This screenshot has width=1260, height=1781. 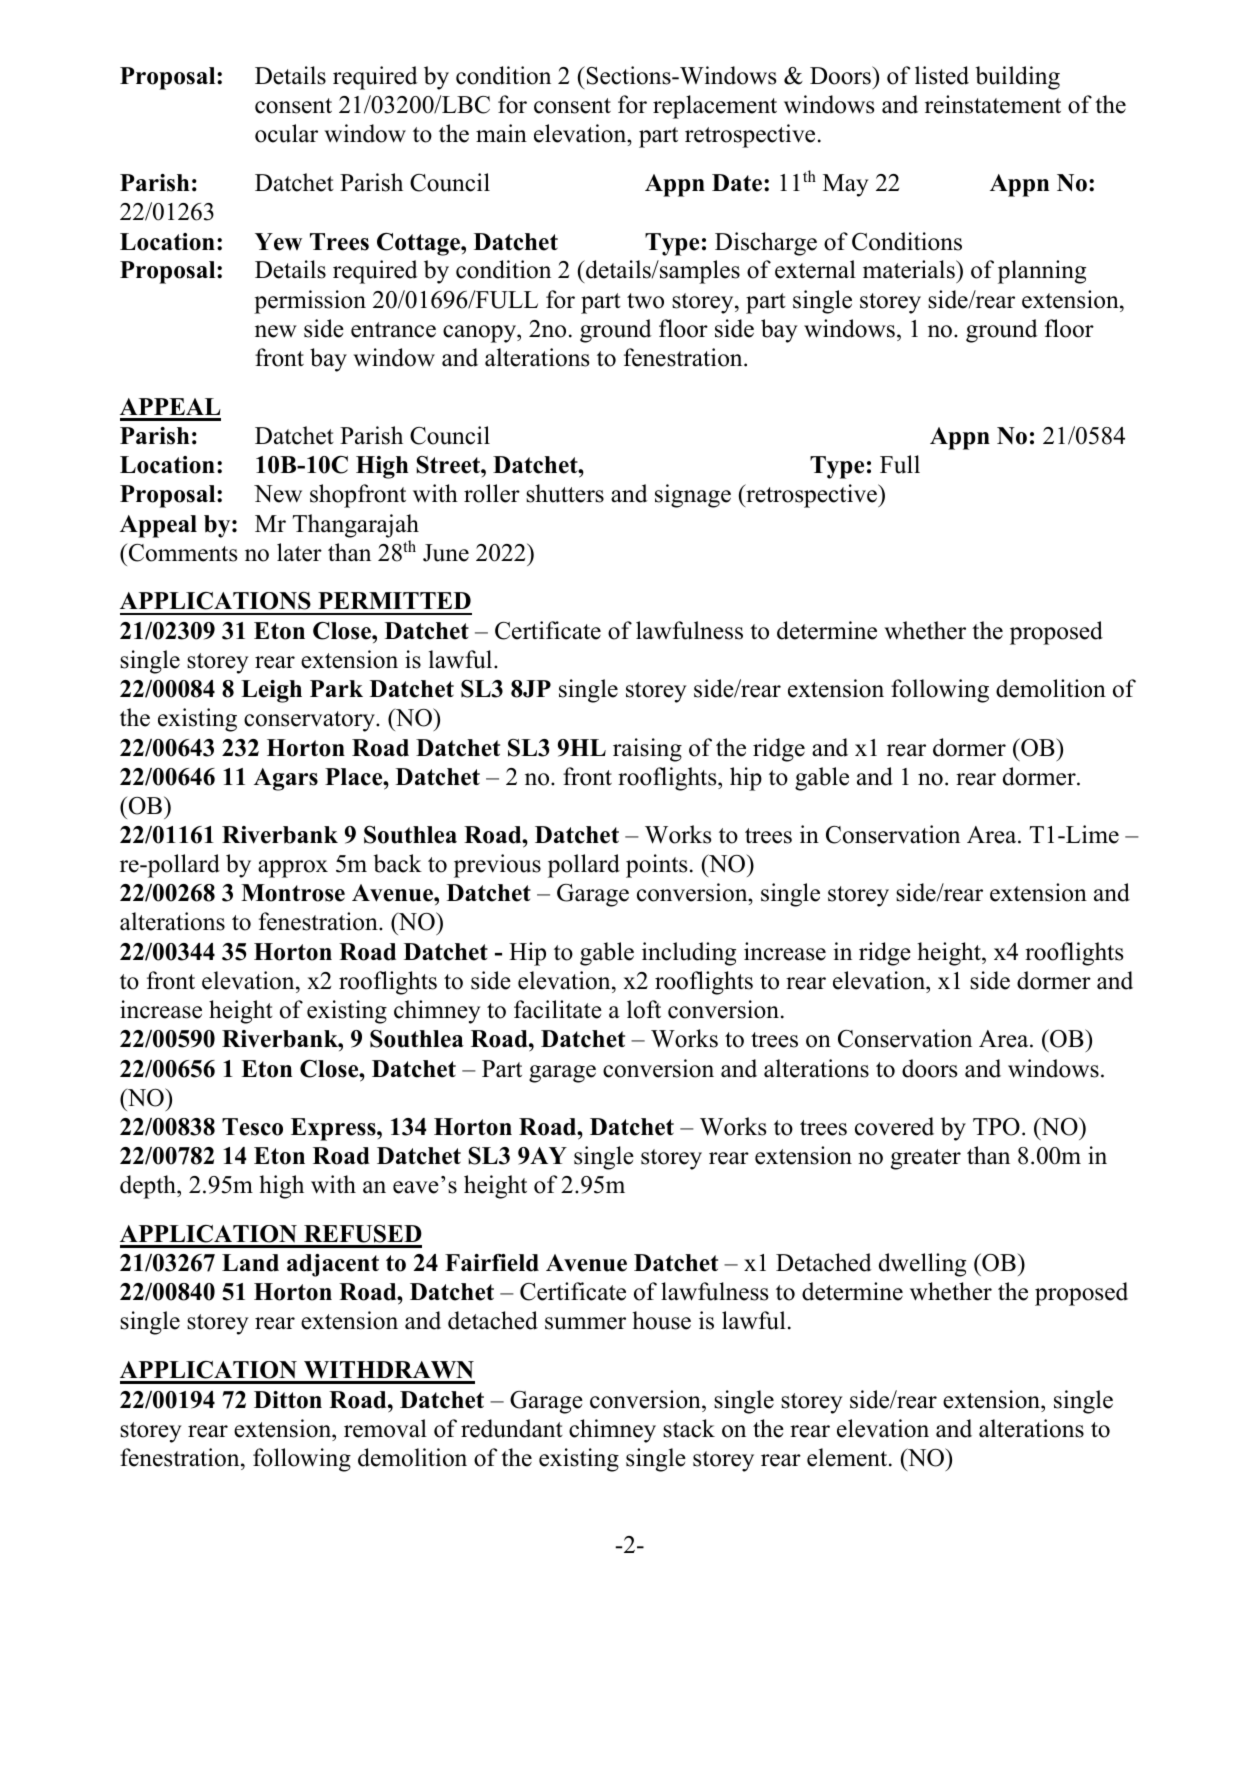 What do you see at coordinates (656, 866) in the screenshot?
I see `points` at bounding box center [656, 866].
